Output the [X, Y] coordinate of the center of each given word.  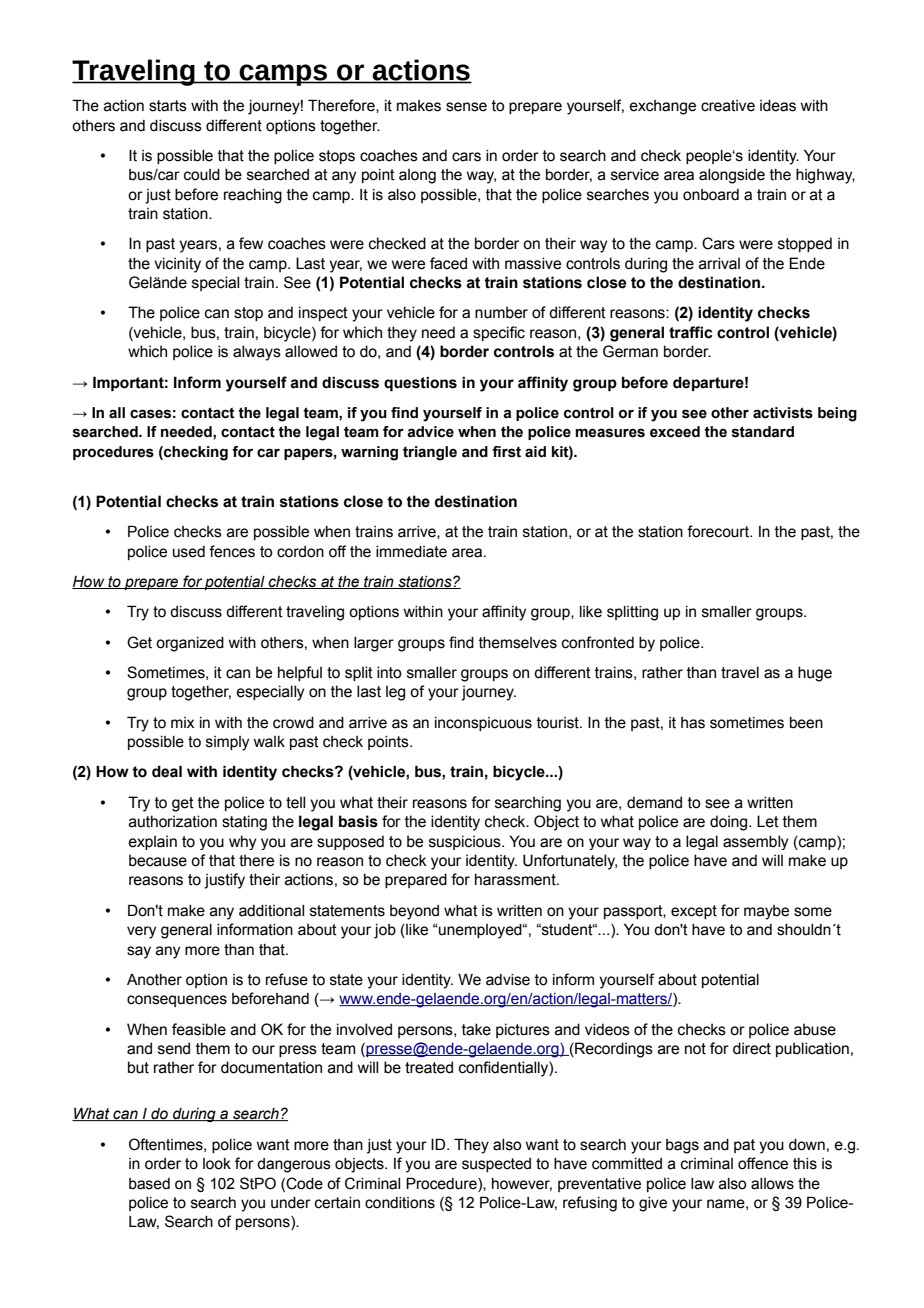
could [202, 175]
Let [768, 821]
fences [232, 551]
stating [244, 823]
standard [763, 432]
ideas [778, 106]
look [217, 1164]
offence [763, 1163]
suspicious [466, 842]
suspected [496, 1165]
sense [466, 107]
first [506, 452]
